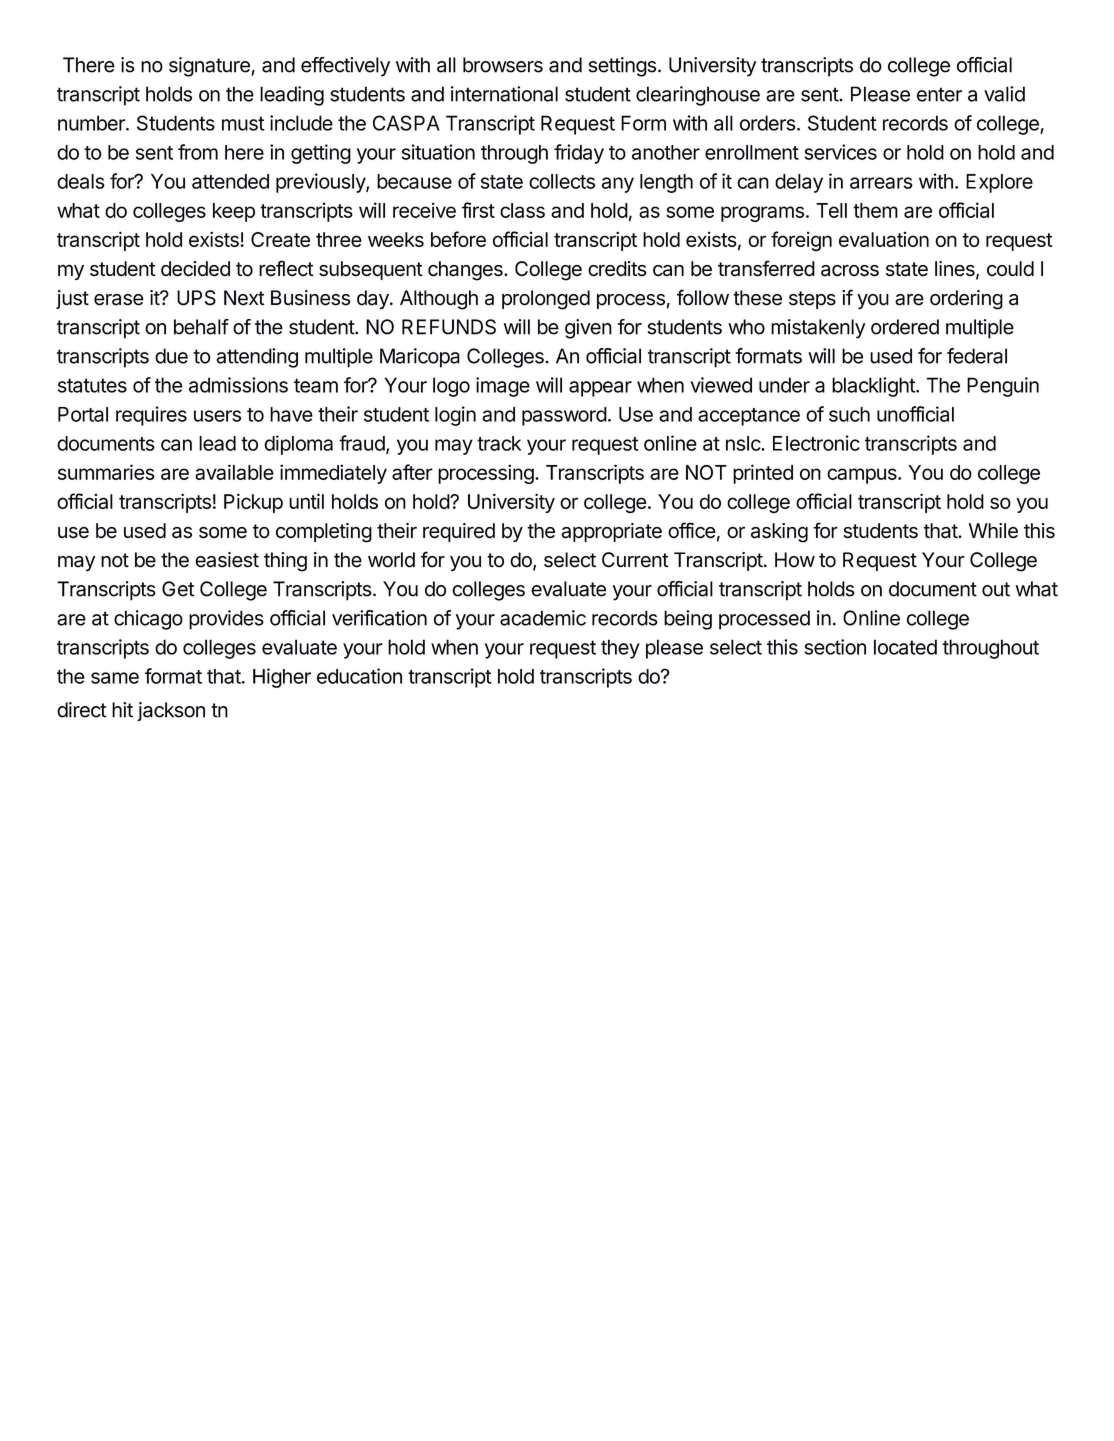 The height and width of the screenshot is (1441, 1114). Describe the element at coordinates (210, 67) in the screenshot. I see `signature` at that location.
